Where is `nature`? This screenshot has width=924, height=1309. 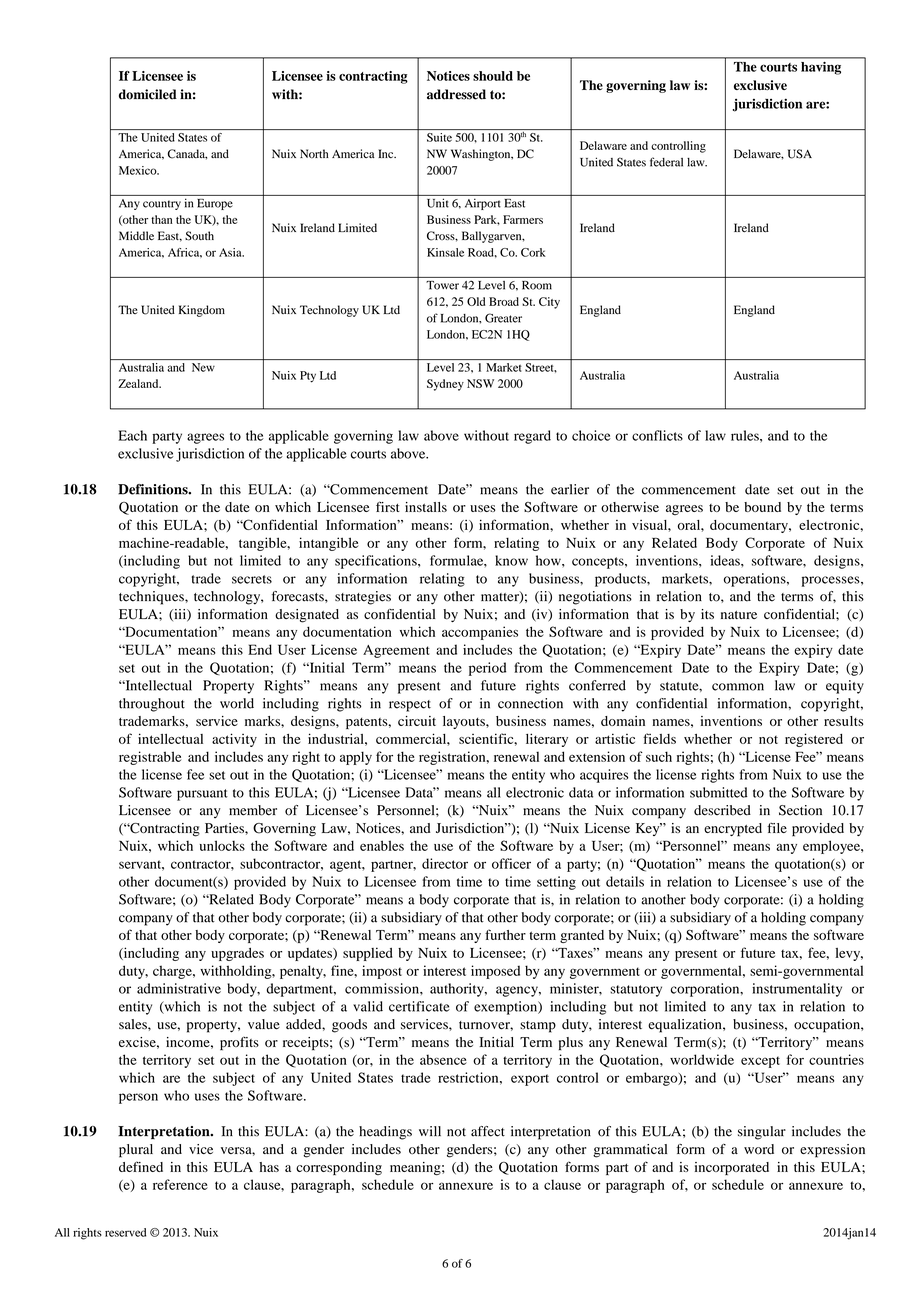 nature is located at coordinates (739, 615).
